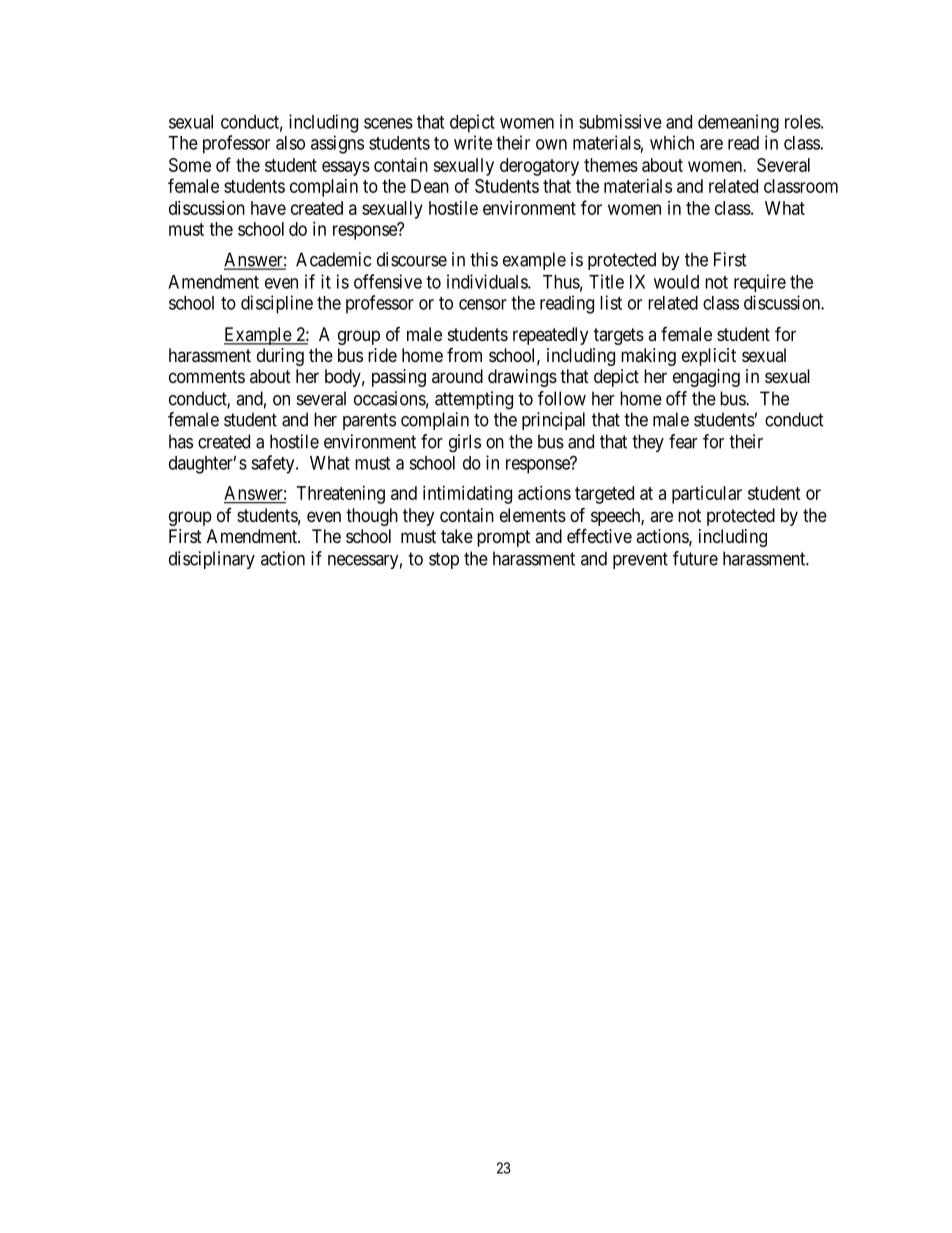 Image resolution: width=952 pixels, height=1233 pixels. What do you see at coordinates (706, 378) in the screenshot?
I see `engaging` at bounding box center [706, 378].
